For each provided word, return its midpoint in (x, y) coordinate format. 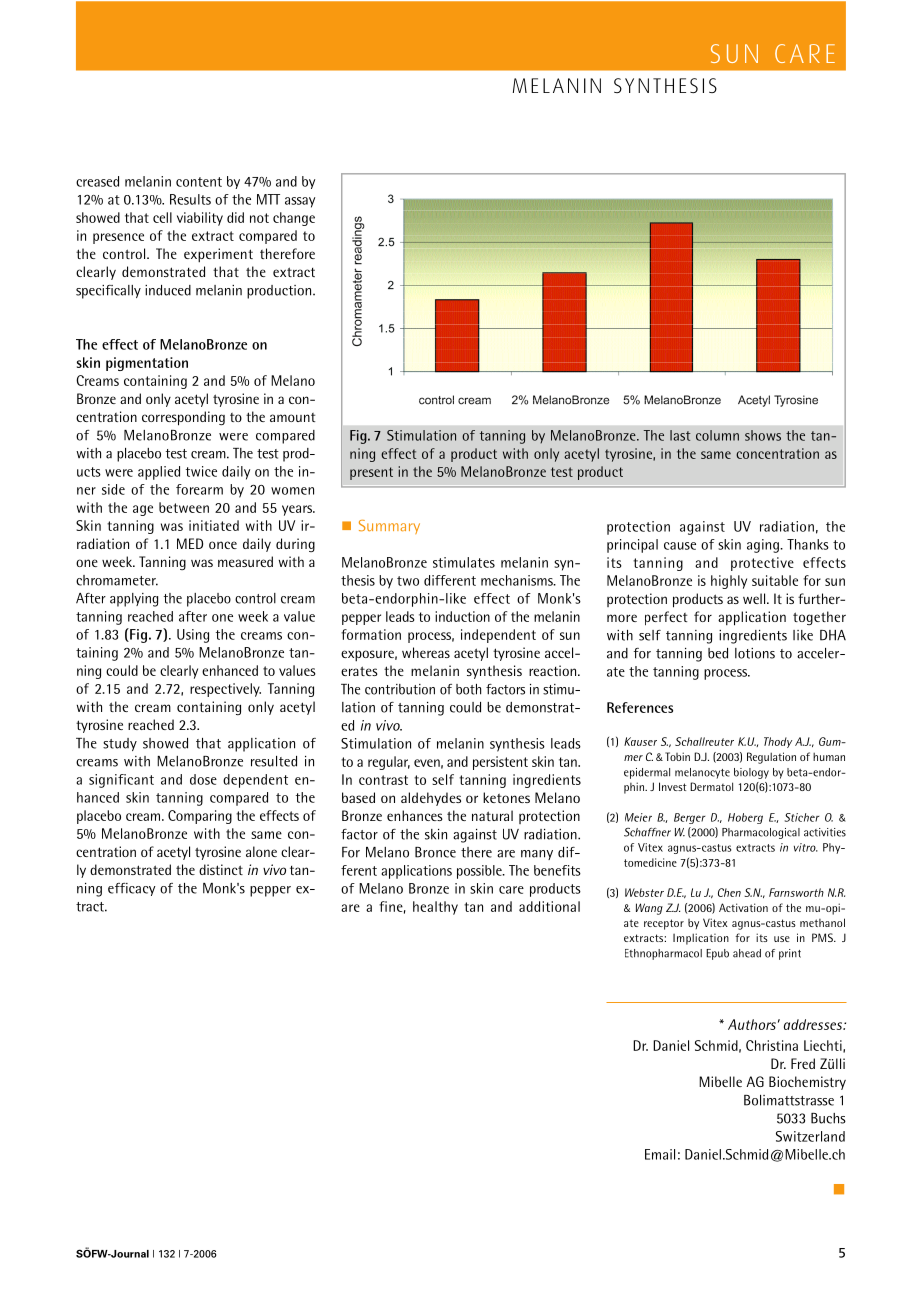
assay (300, 202)
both (468, 689)
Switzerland (810, 1136)
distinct (221, 869)
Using (193, 636)
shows (763, 435)
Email (660, 1154)
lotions (755, 653)
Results (190, 199)
